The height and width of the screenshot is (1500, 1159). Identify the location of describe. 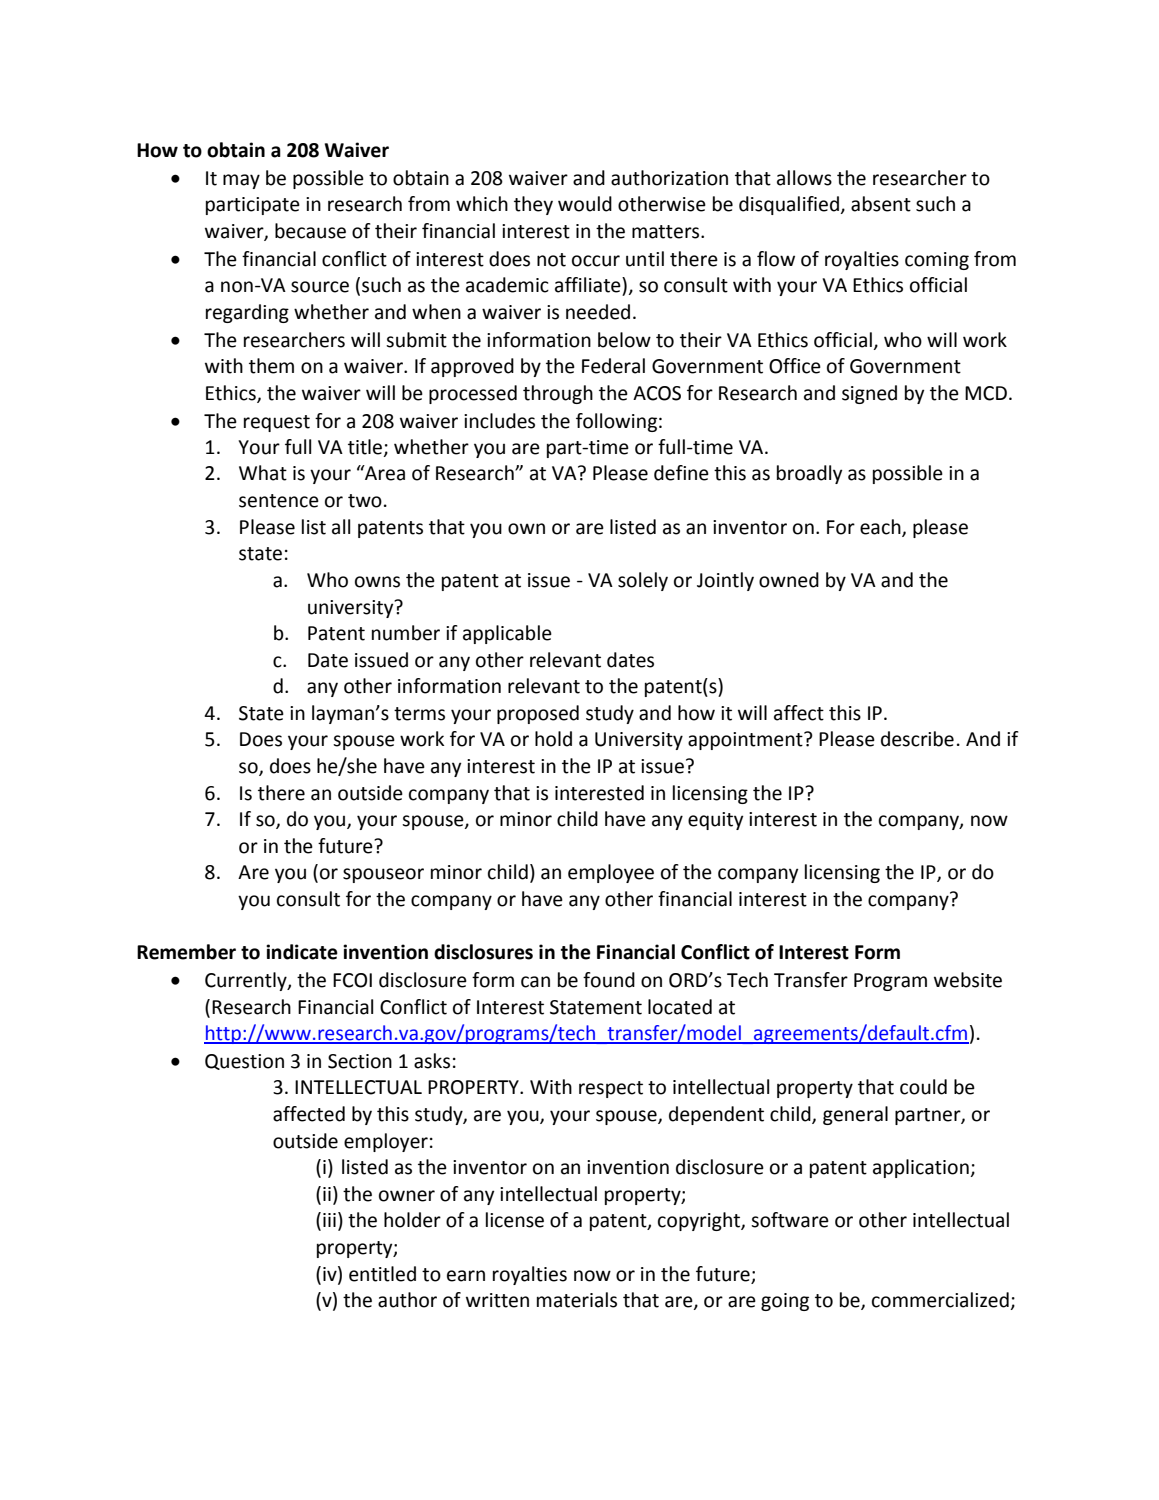
(917, 739).
